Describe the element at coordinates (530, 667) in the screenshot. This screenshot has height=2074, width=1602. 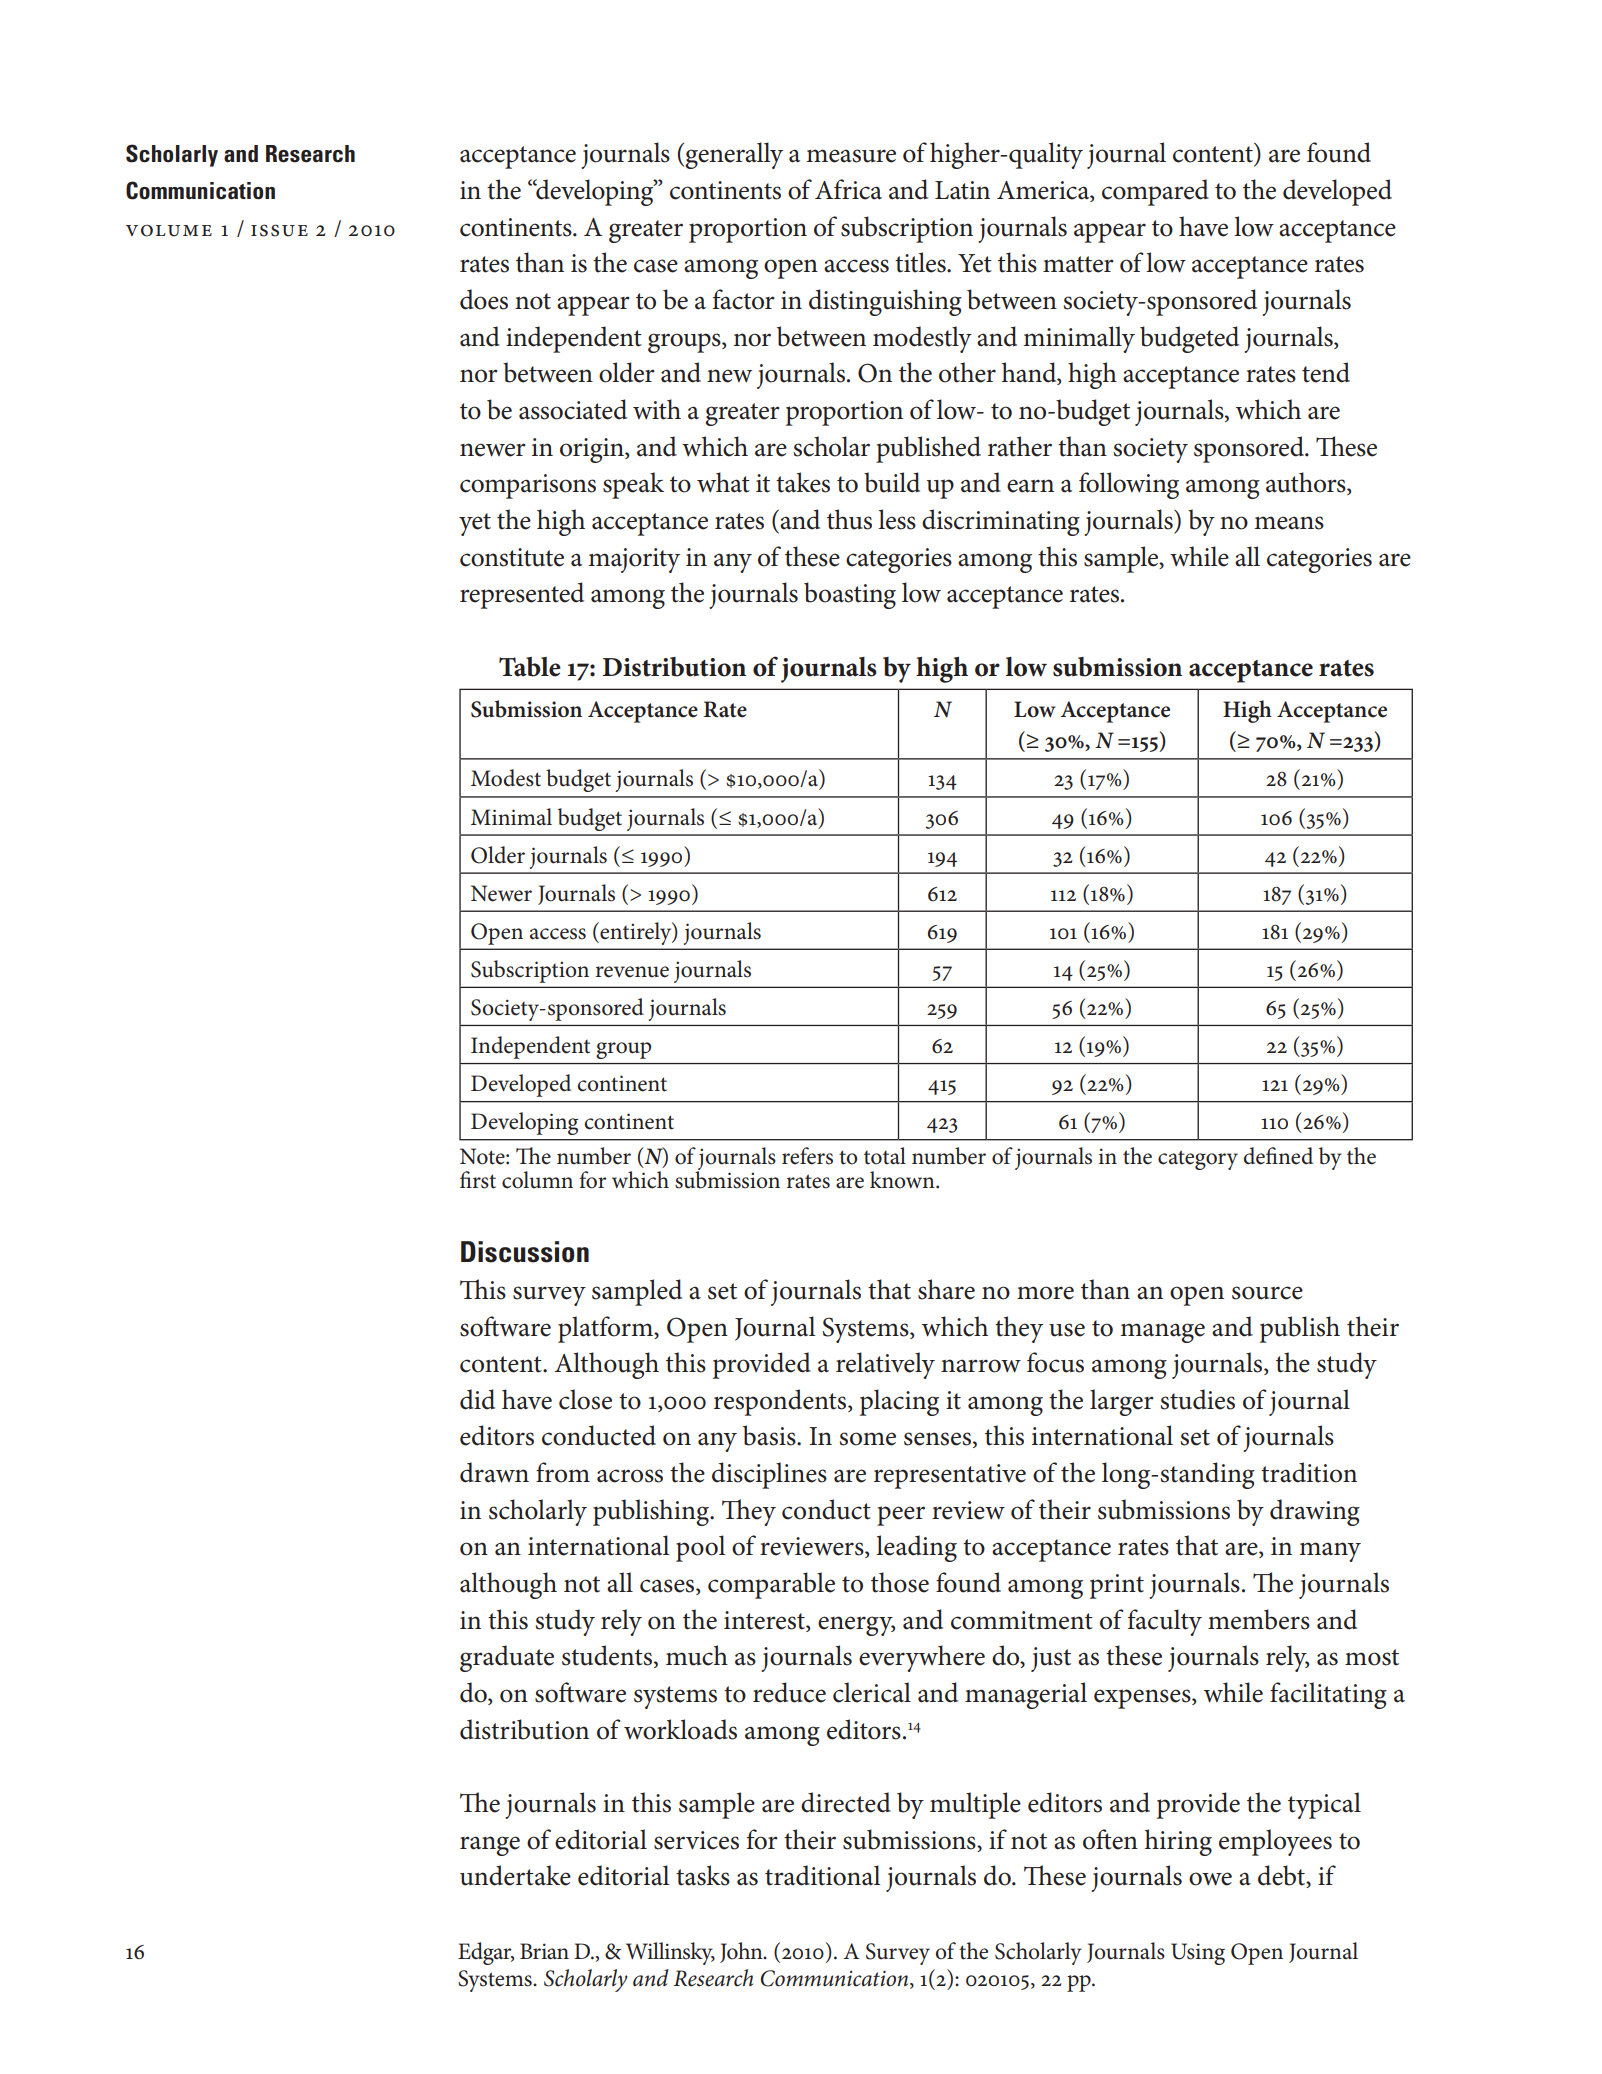
I see `Table` at that location.
